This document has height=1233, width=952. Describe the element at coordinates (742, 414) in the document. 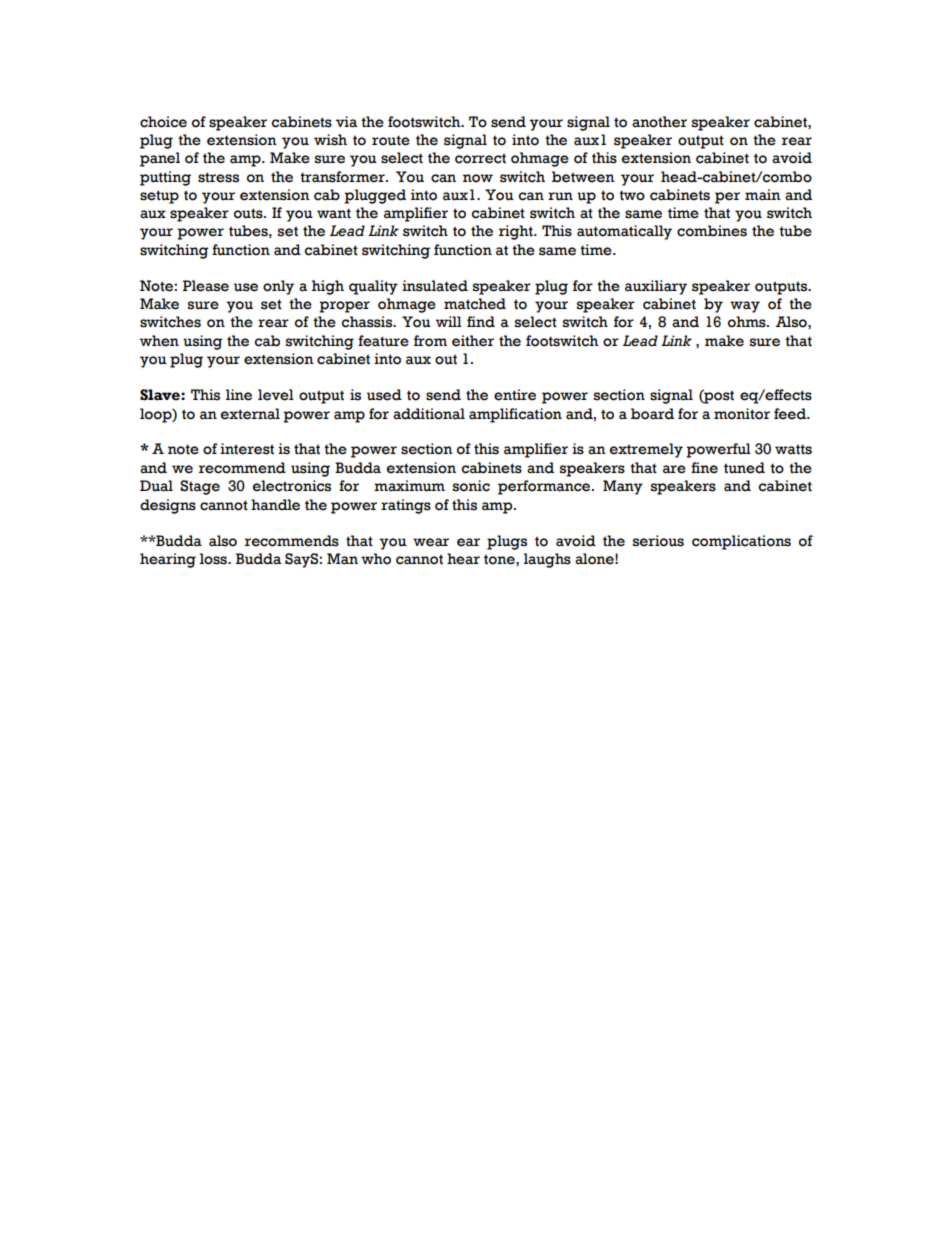

I see `monitor` at that location.
